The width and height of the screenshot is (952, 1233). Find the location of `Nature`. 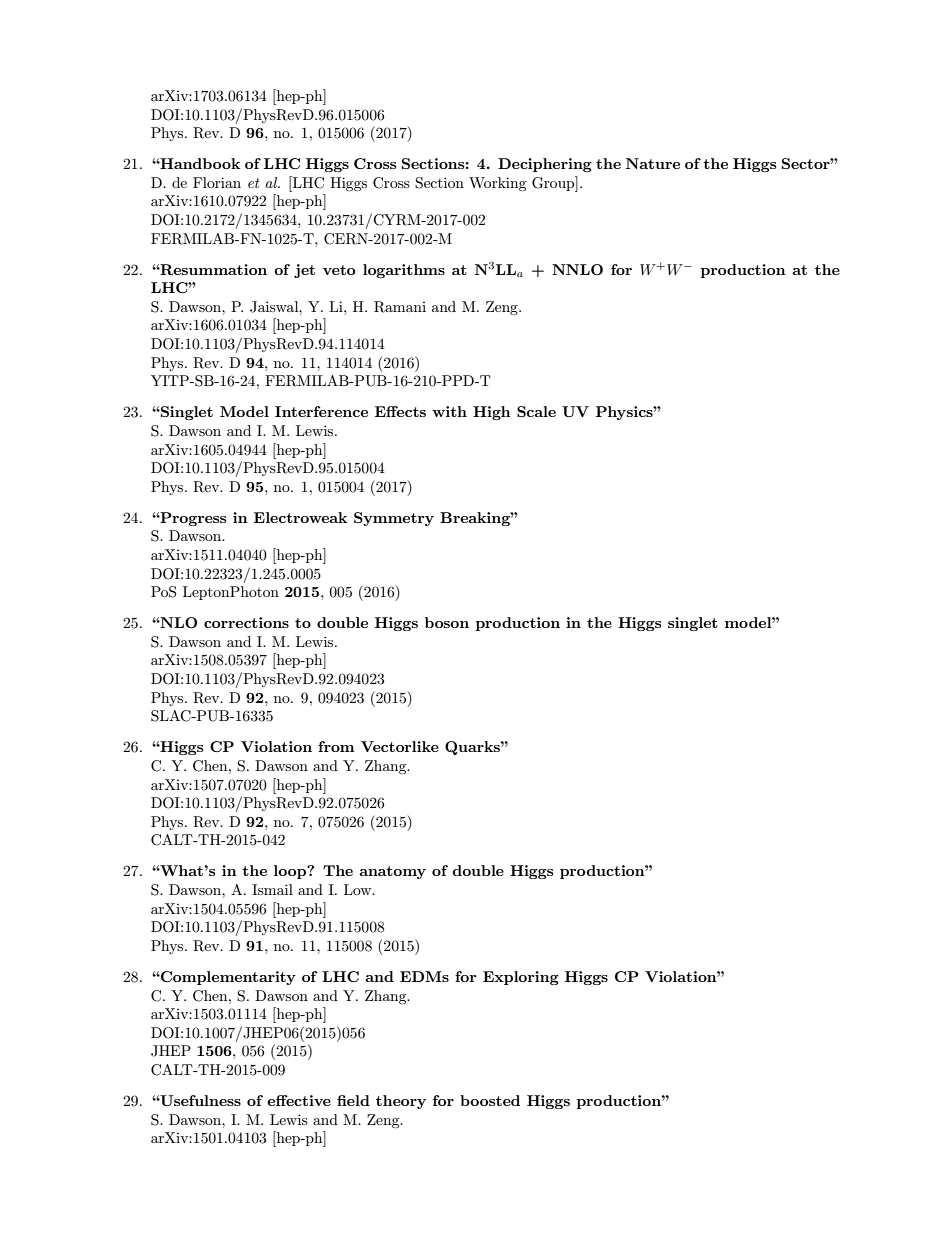

Nature is located at coordinates (653, 163).
